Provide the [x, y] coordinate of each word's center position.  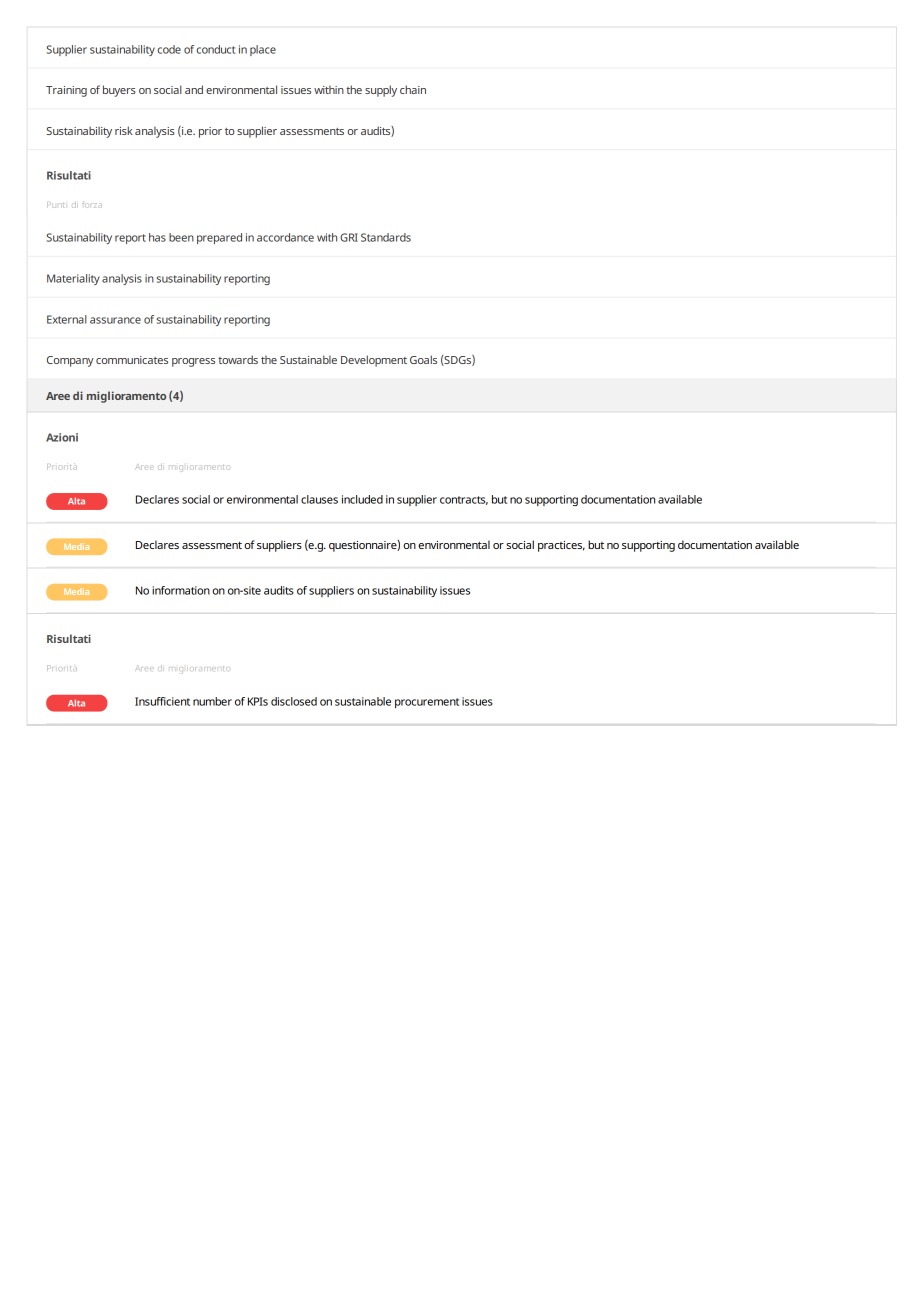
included [362, 499]
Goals [423, 359]
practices [561, 546]
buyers [119, 91]
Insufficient [162, 701]
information [181, 590]
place [263, 50]
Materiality [73, 279]
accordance [285, 237]
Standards [386, 237]
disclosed [294, 701]
